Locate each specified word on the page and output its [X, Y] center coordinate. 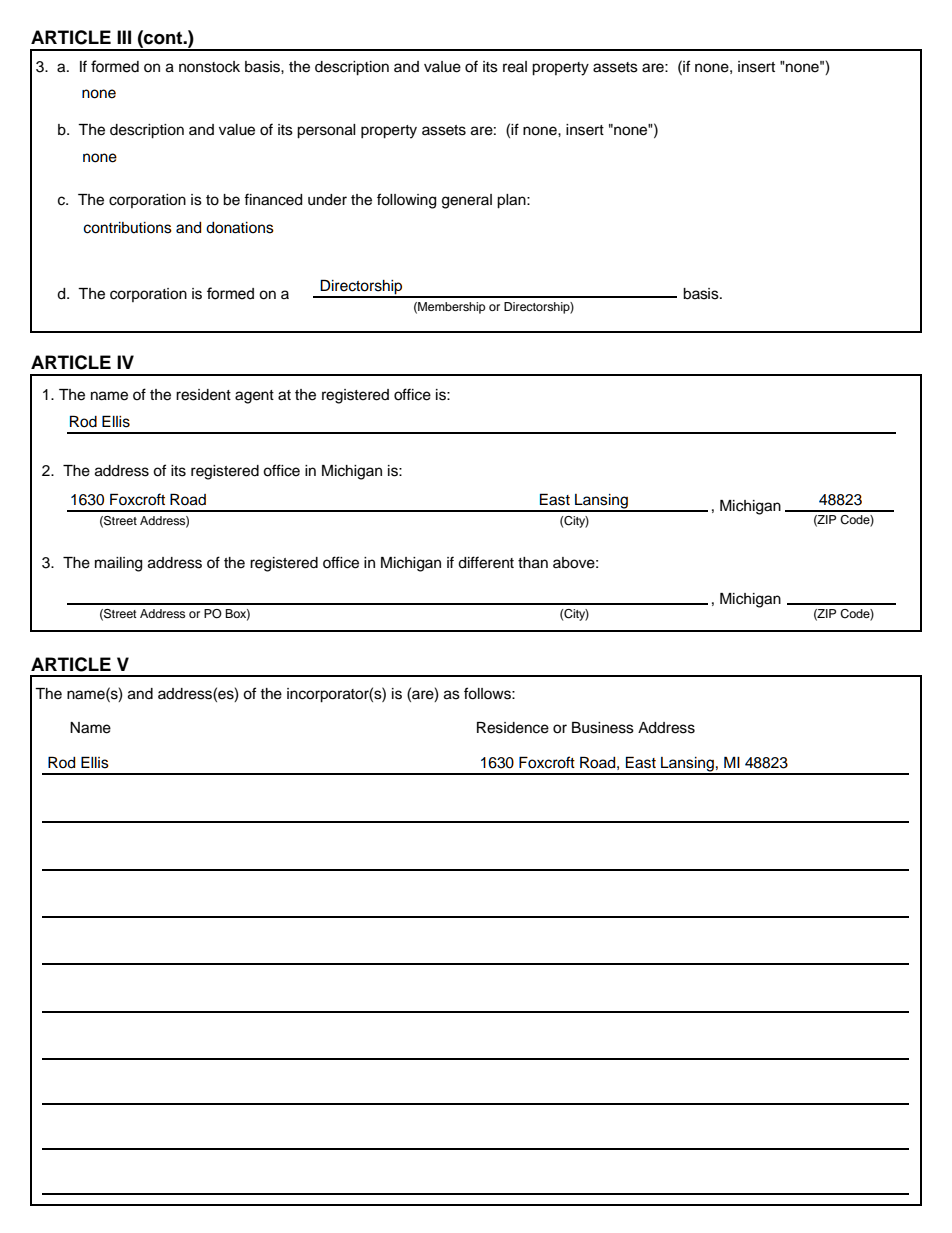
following [406, 201]
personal [326, 131]
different [486, 562]
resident [203, 395]
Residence [513, 728]
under [327, 200]
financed [273, 199]
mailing [118, 564]
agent [254, 397]
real [515, 67]
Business [603, 728]
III [124, 37]
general [467, 201]
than [533, 563]
